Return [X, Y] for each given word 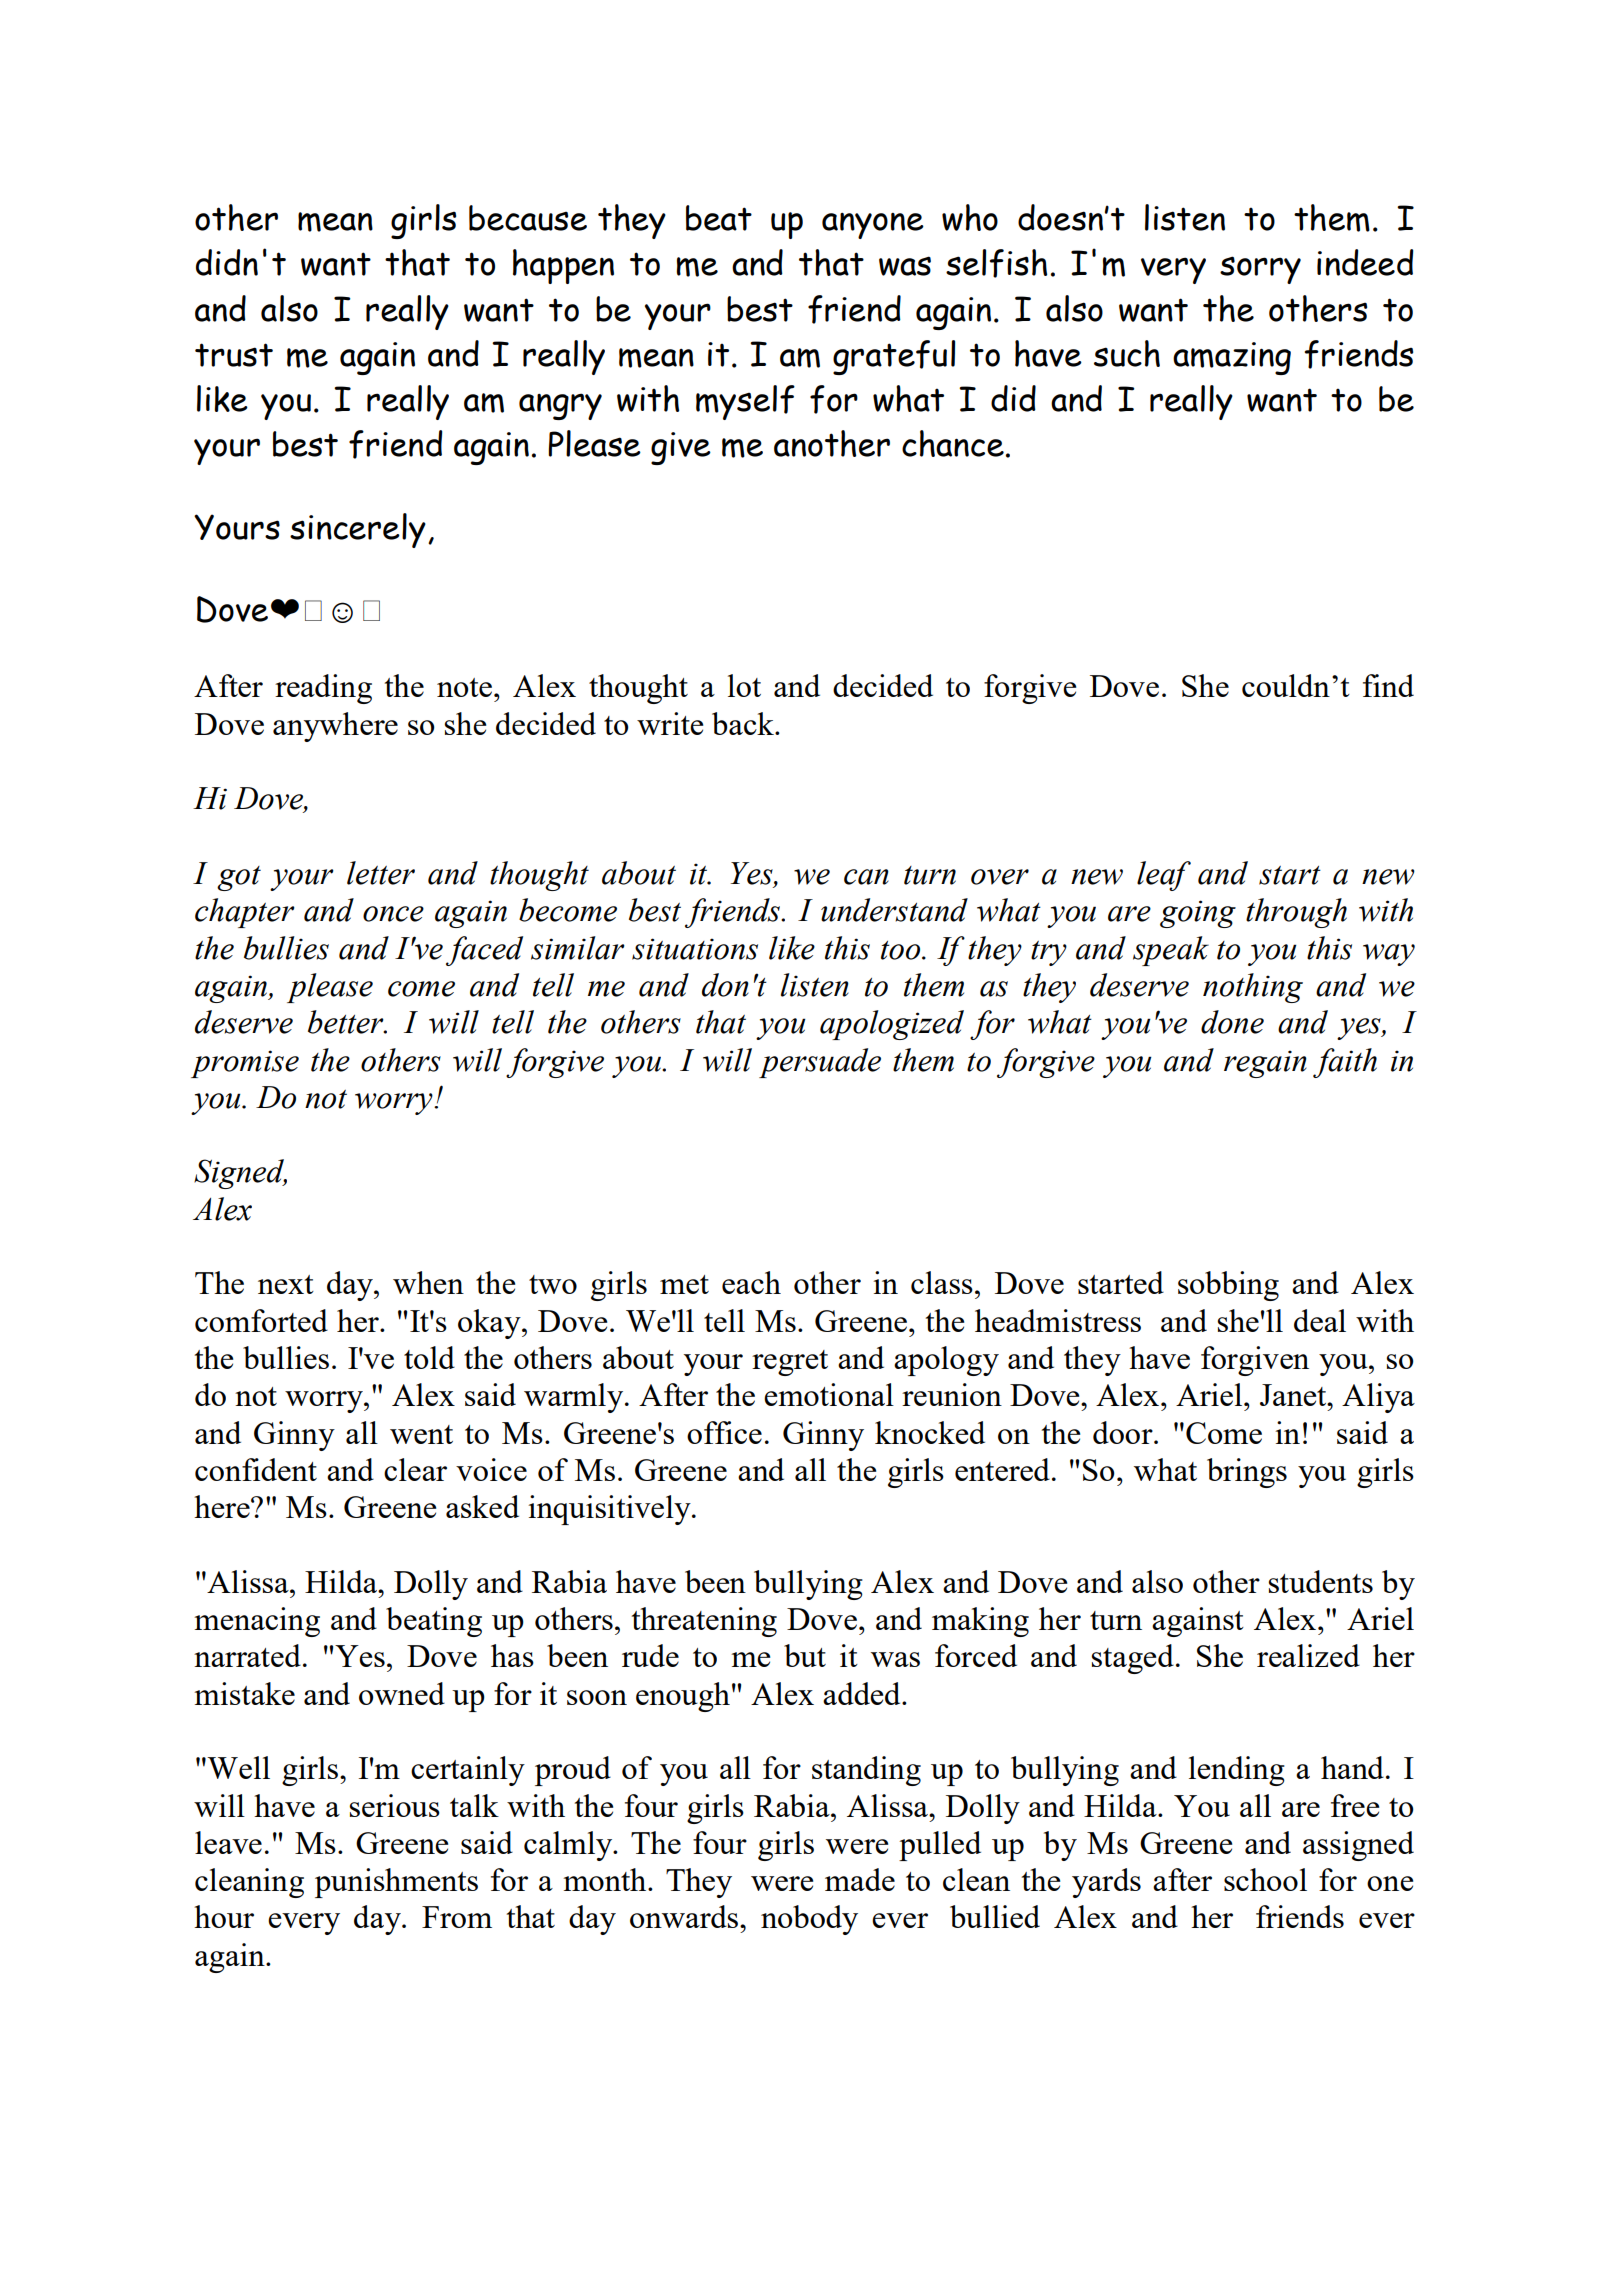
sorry [1260, 270]
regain [1265, 1064]
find [1388, 685]
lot [744, 685]
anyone [873, 226]
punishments [396, 1883]
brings [1247, 1473]
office [724, 1432]
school [1265, 1879]
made [860, 1879]
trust [234, 355]
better [347, 1022]
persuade [820, 1063]
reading [323, 689]
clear [415, 1469]
